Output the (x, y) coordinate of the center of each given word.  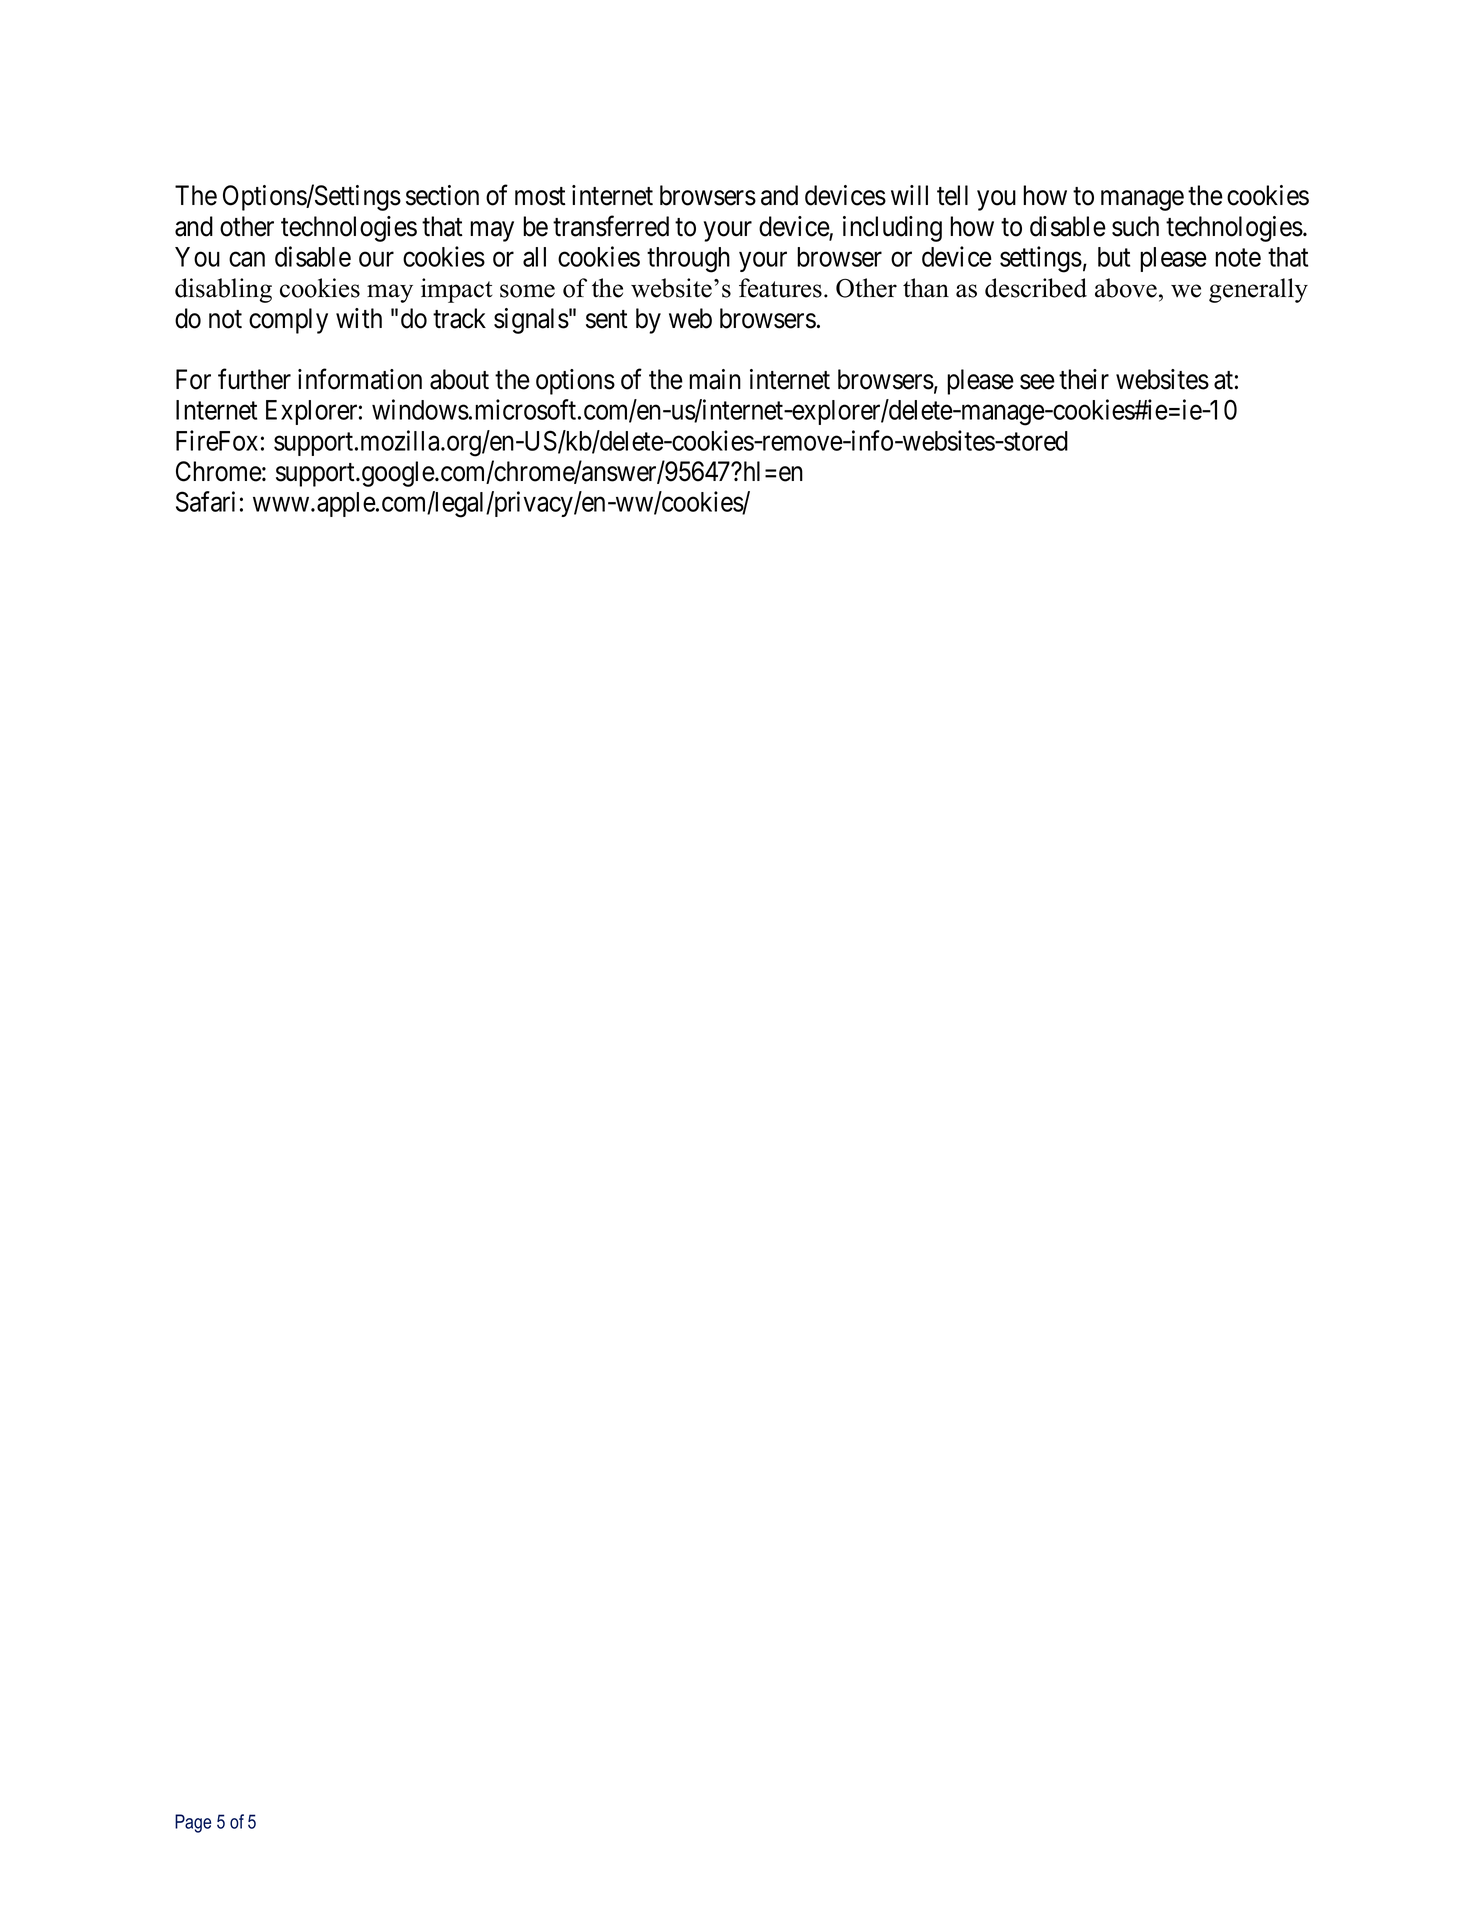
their (1084, 379)
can (247, 259)
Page (193, 1823)
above (1126, 288)
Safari (205, 501)
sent (607, 319)
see (1037, 382)
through (688, 260)
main (715, 379)
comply (288, 321)
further (254, 379)
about (459, 379)
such (1135, 226)
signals (531, 321)
